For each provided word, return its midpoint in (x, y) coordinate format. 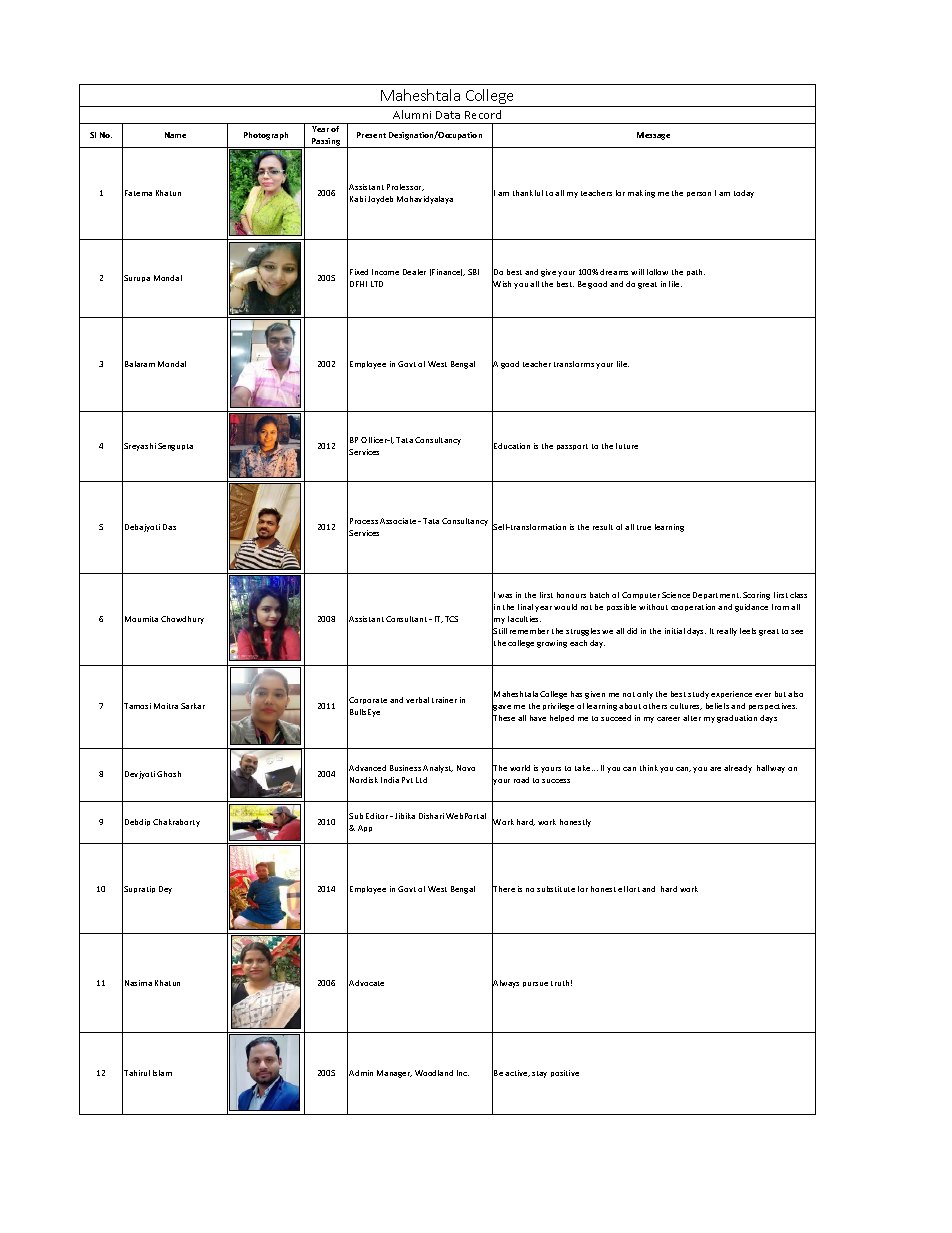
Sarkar (193, 706)
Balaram (140, 364)
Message (653, 136)
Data (448, 115)
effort (629, 889)
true (644, 527)
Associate (399, 521)
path (696, 272)
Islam (162, 1073)
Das (169, 527)
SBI (473, 272)
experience (731, 694)
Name (175, 135)
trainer (444, 700)
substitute (556, 889)
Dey (165, 890)
